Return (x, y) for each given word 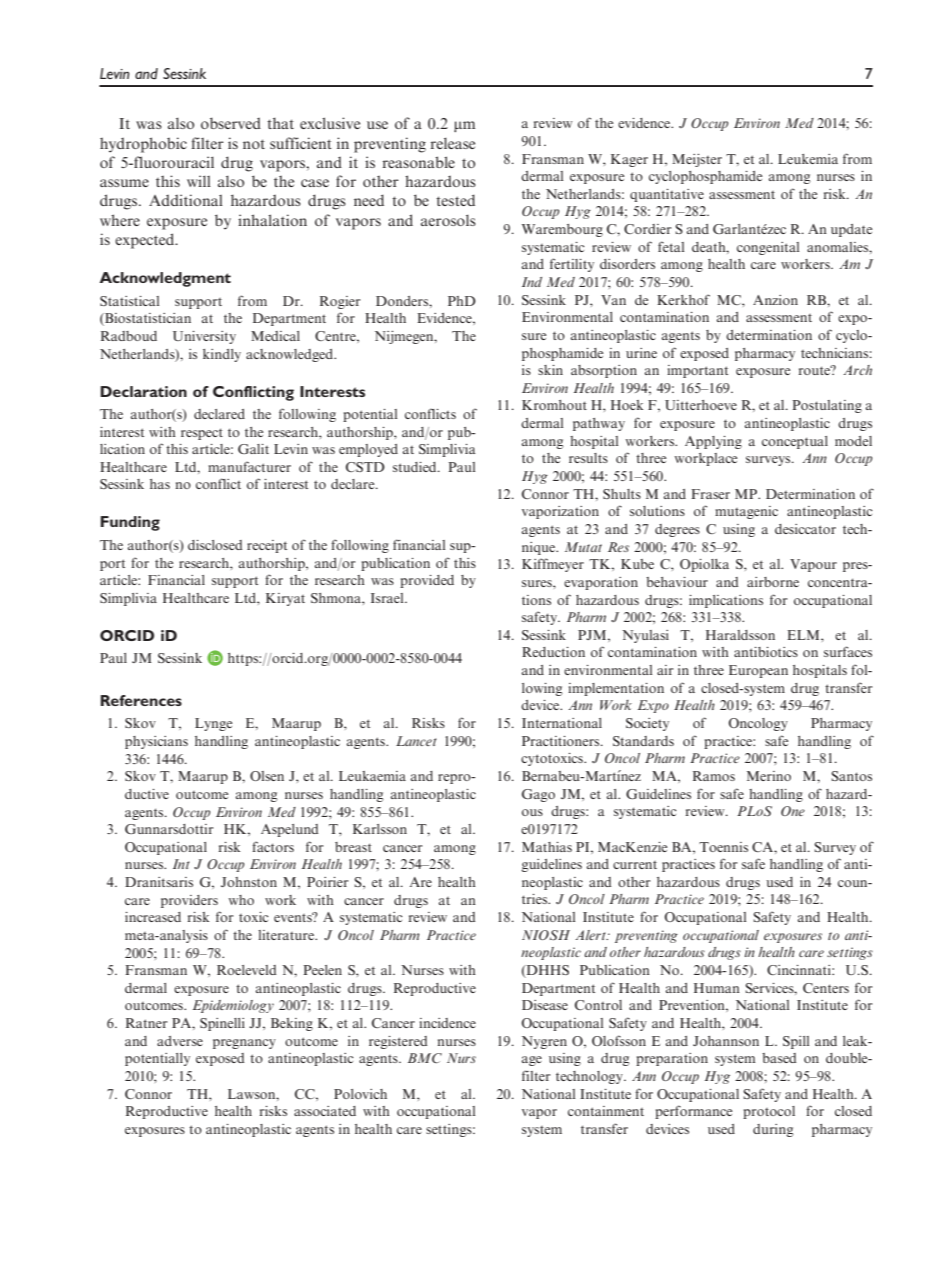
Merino (769, 776)
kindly (222, 355)
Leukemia (808, 159)
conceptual (795, 442)
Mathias (547, 847)
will (199, 181)
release (453, 143)
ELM (804, 635)
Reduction (553, 652)
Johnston (249, 882)
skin (550, 370)
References (141, 700)
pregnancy (244, 1044)
